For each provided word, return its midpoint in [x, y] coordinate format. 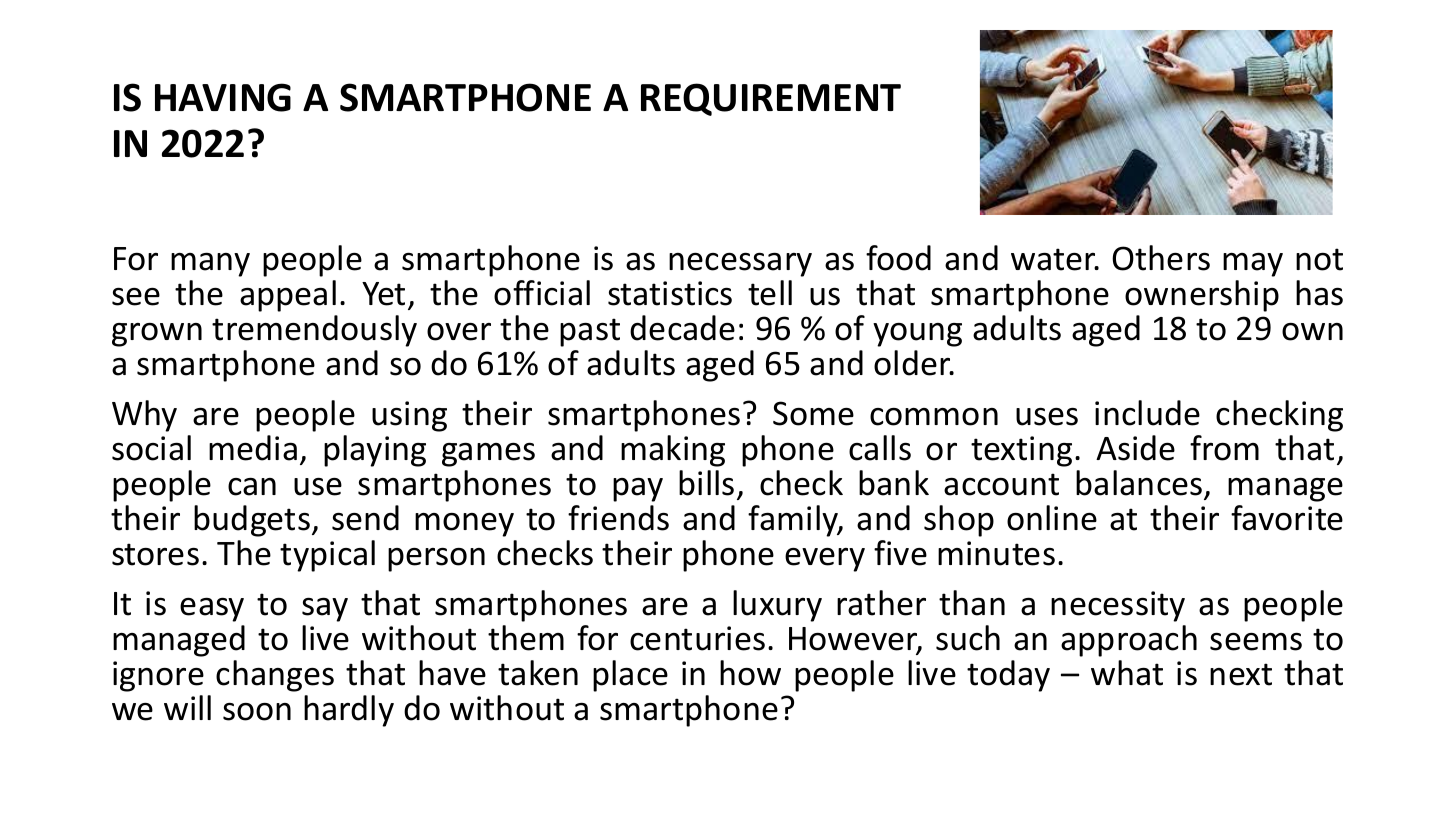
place [630, 676]
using [409, 416]
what [1127, 673]
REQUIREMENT [771, 99]
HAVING [223, 97]
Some [813, 413]
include [1147, 413]
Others [1161, 258]
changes [275, 676]
